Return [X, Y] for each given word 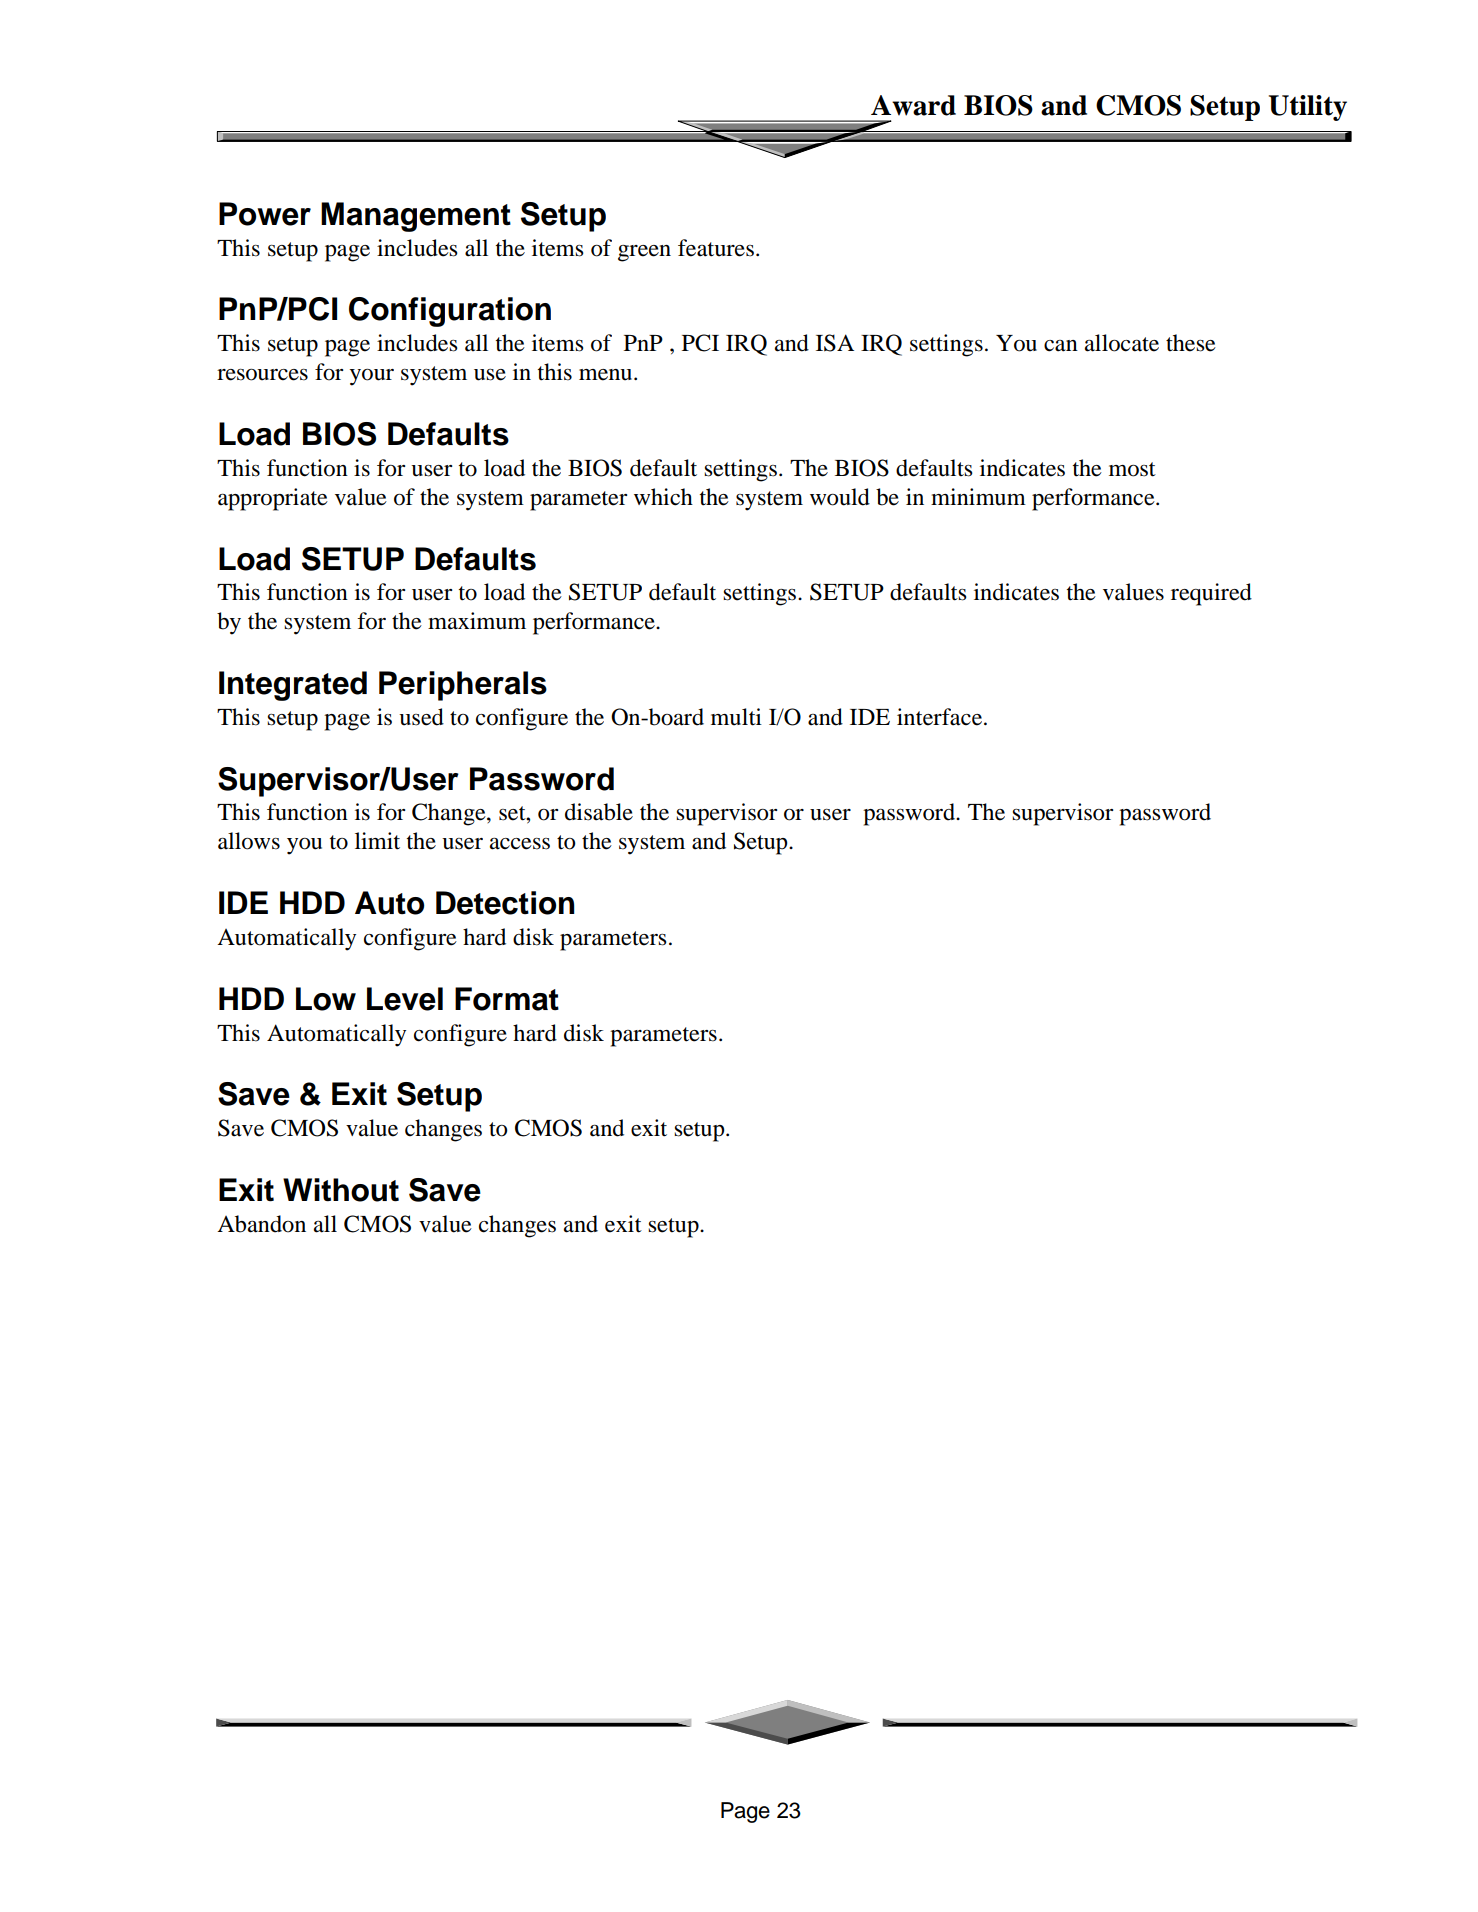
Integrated [293, 686]
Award [913, 105]
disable [599, 812]
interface [941, 717]
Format [507, 999]
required [1211, 594]
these [1191, 343]
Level [405, 999]
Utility [1308, 108]
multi [736, 717]
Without [341, 1190]
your [372, 377]
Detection [505, 903]
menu [607, 375]
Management [416, 217]
